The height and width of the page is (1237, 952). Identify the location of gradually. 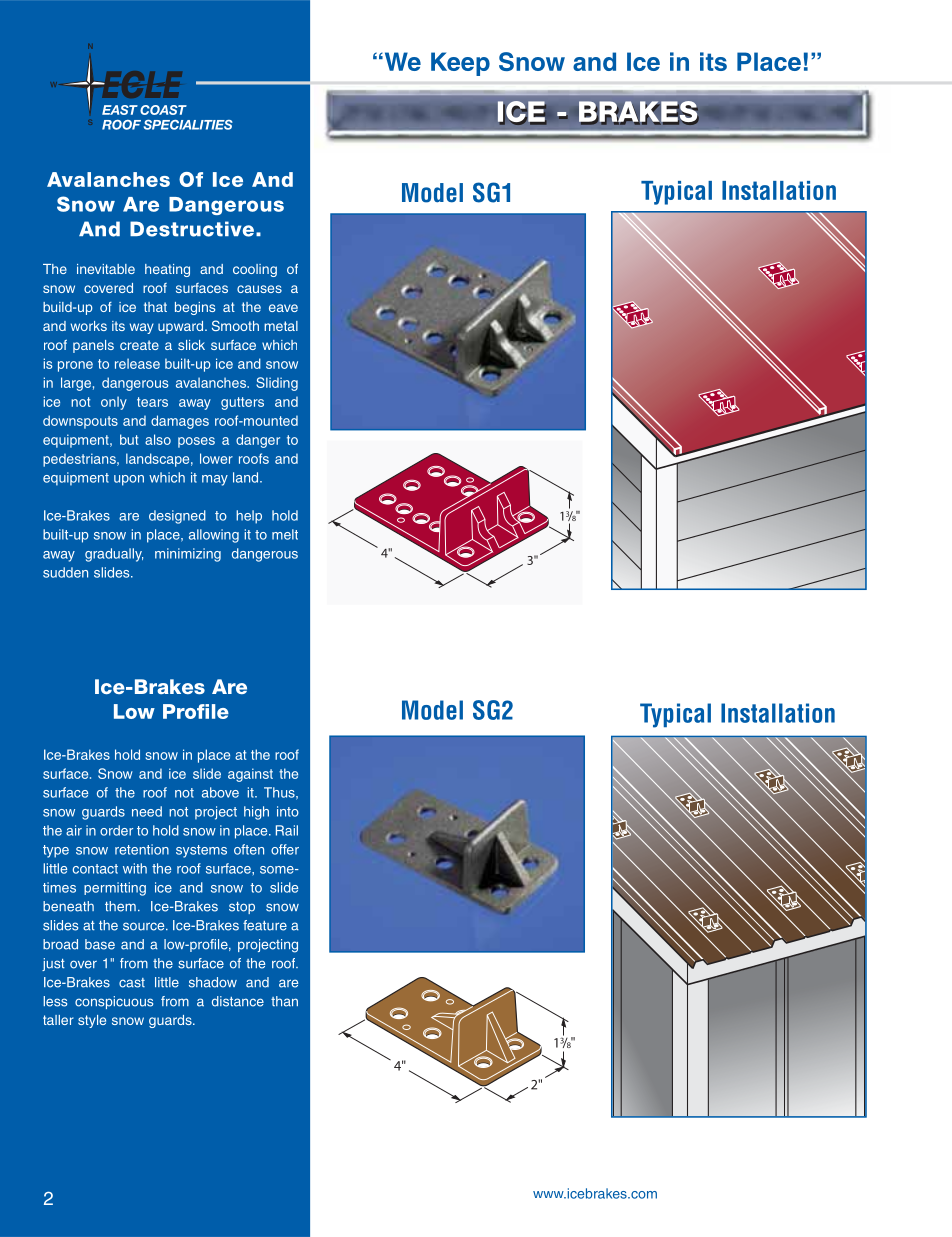
(114, 555).
